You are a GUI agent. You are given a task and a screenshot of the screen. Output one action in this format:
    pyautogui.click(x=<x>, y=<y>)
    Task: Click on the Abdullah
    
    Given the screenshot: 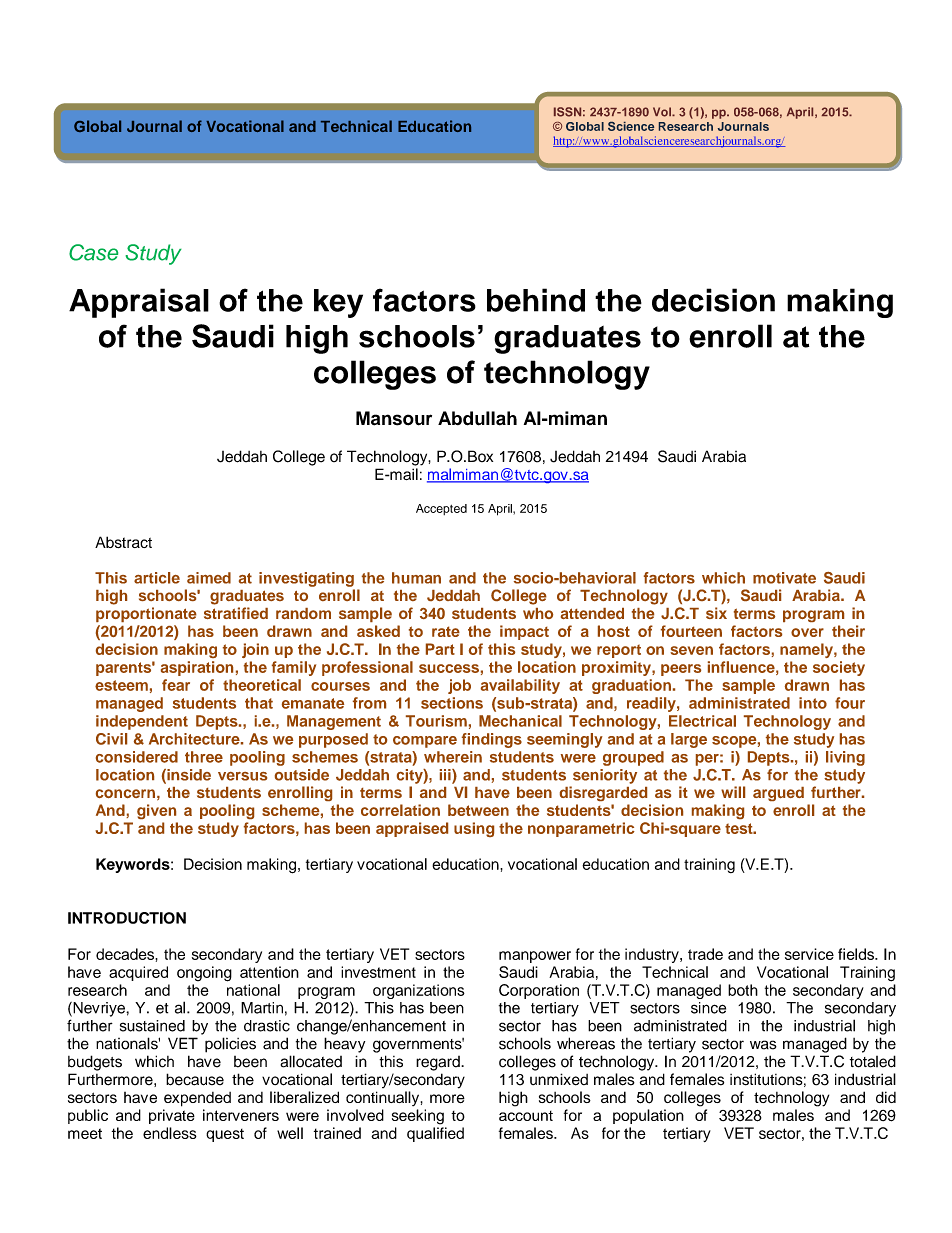 What is the action you would take?
    pyautogui.click(x=477, y=418)
